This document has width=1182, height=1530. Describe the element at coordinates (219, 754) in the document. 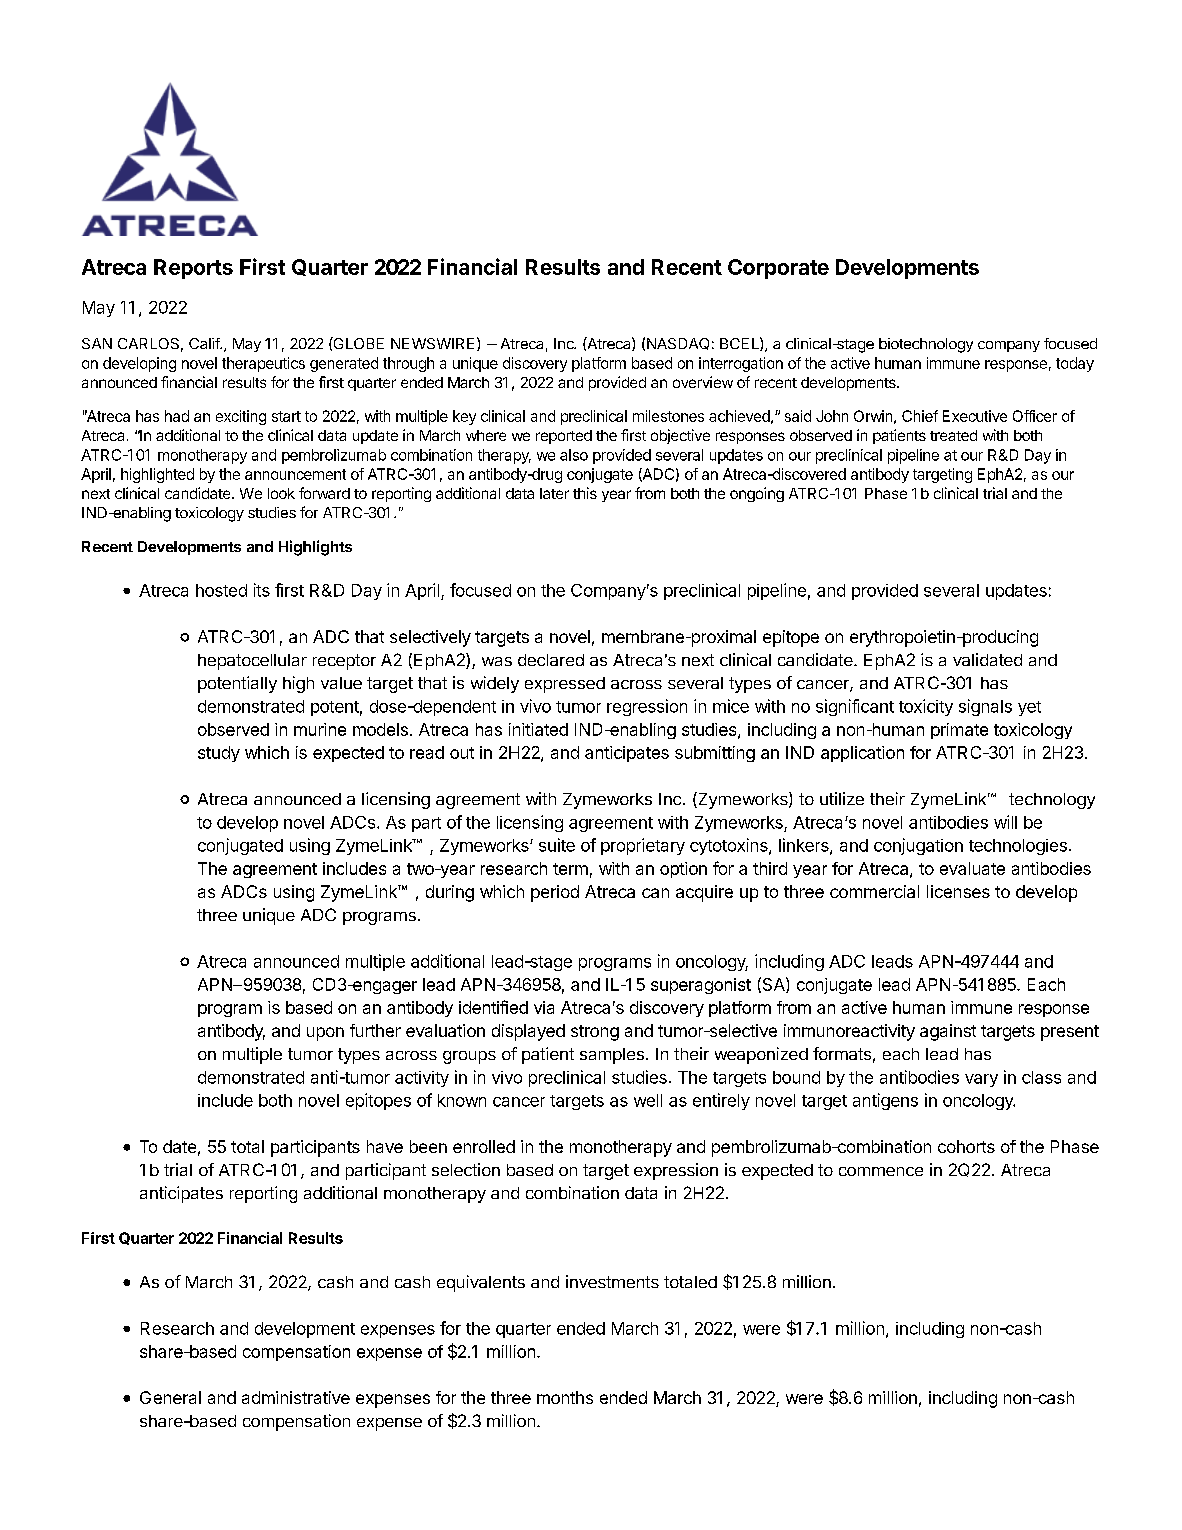

I see `study` at that location.
